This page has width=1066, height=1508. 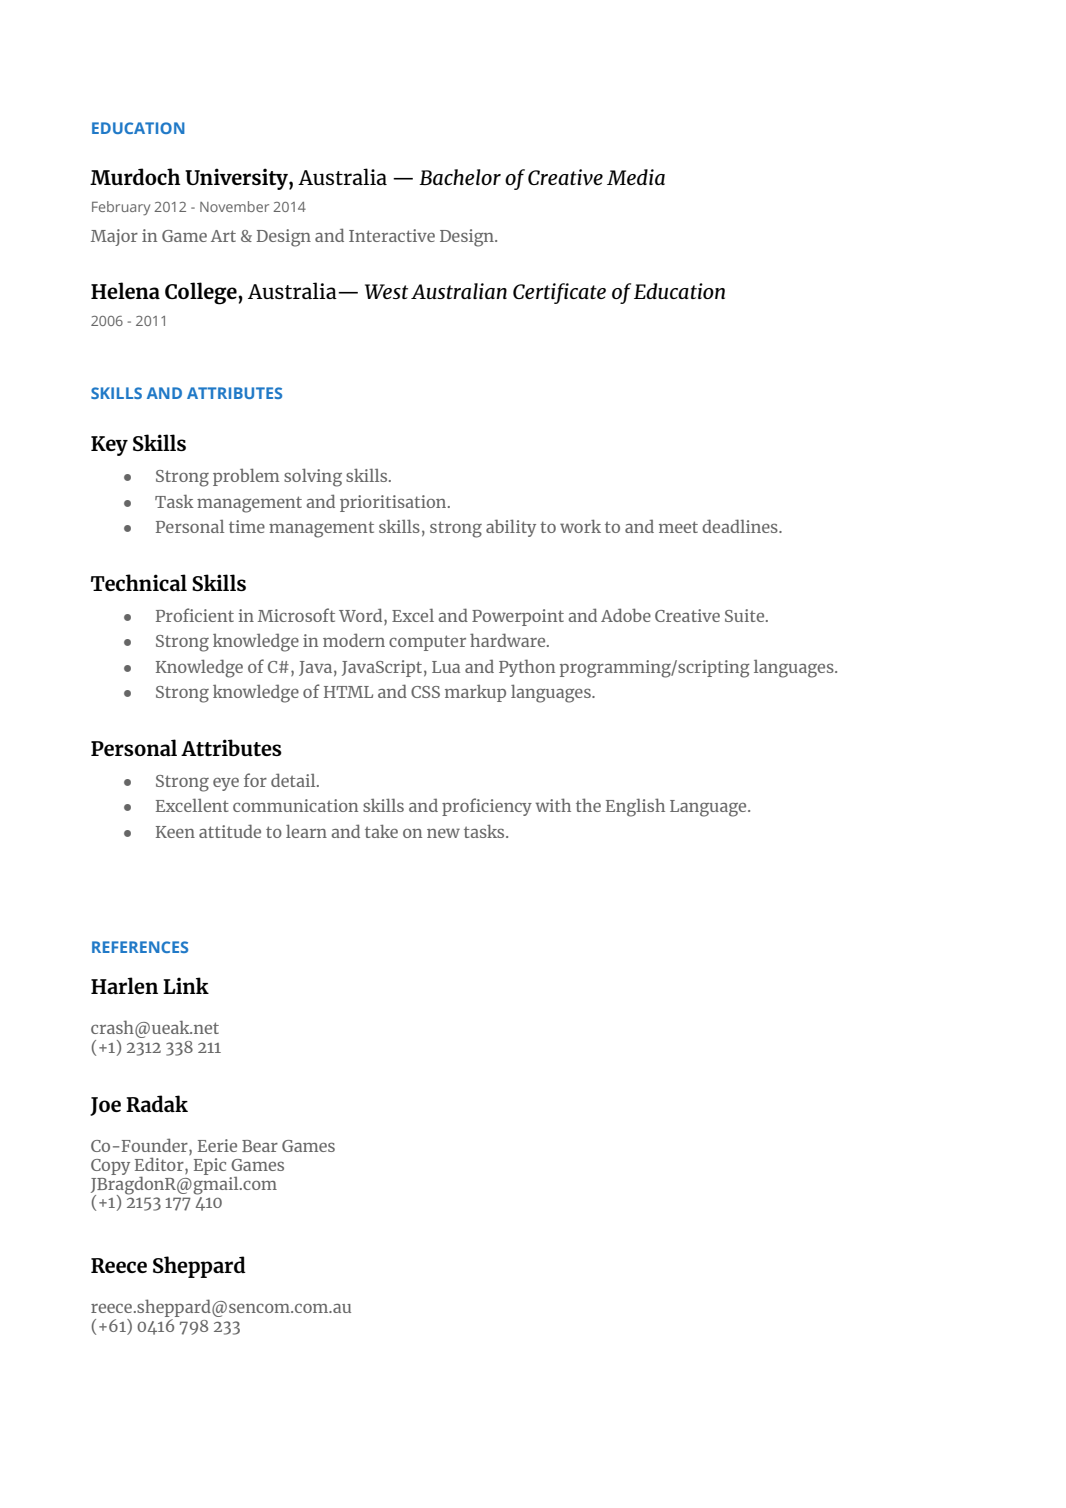 What do you see at coordinates (636, 177) in the page?
I see `Media` at bounding box center [636, 177].
